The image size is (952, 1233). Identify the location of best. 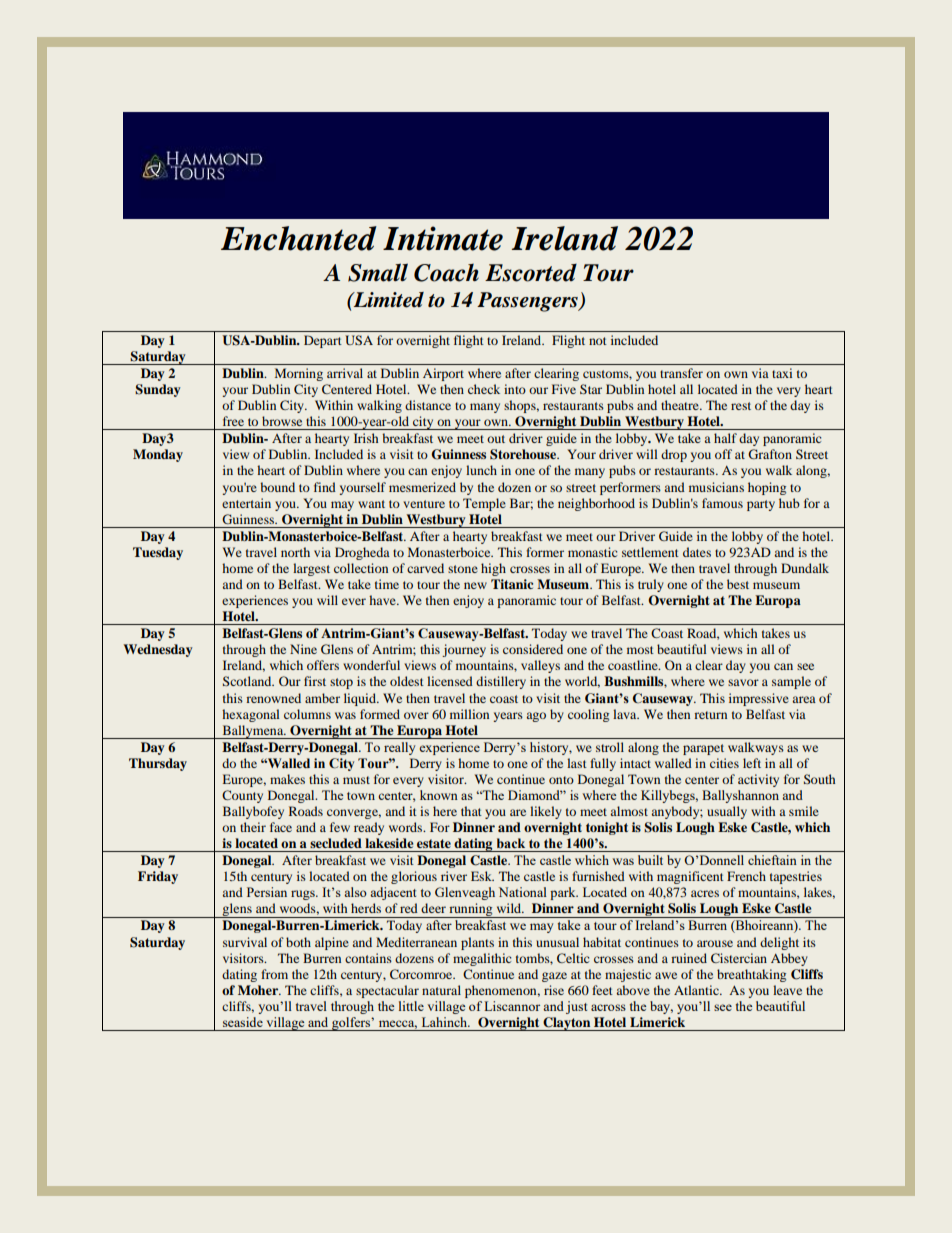
(738, 584).
